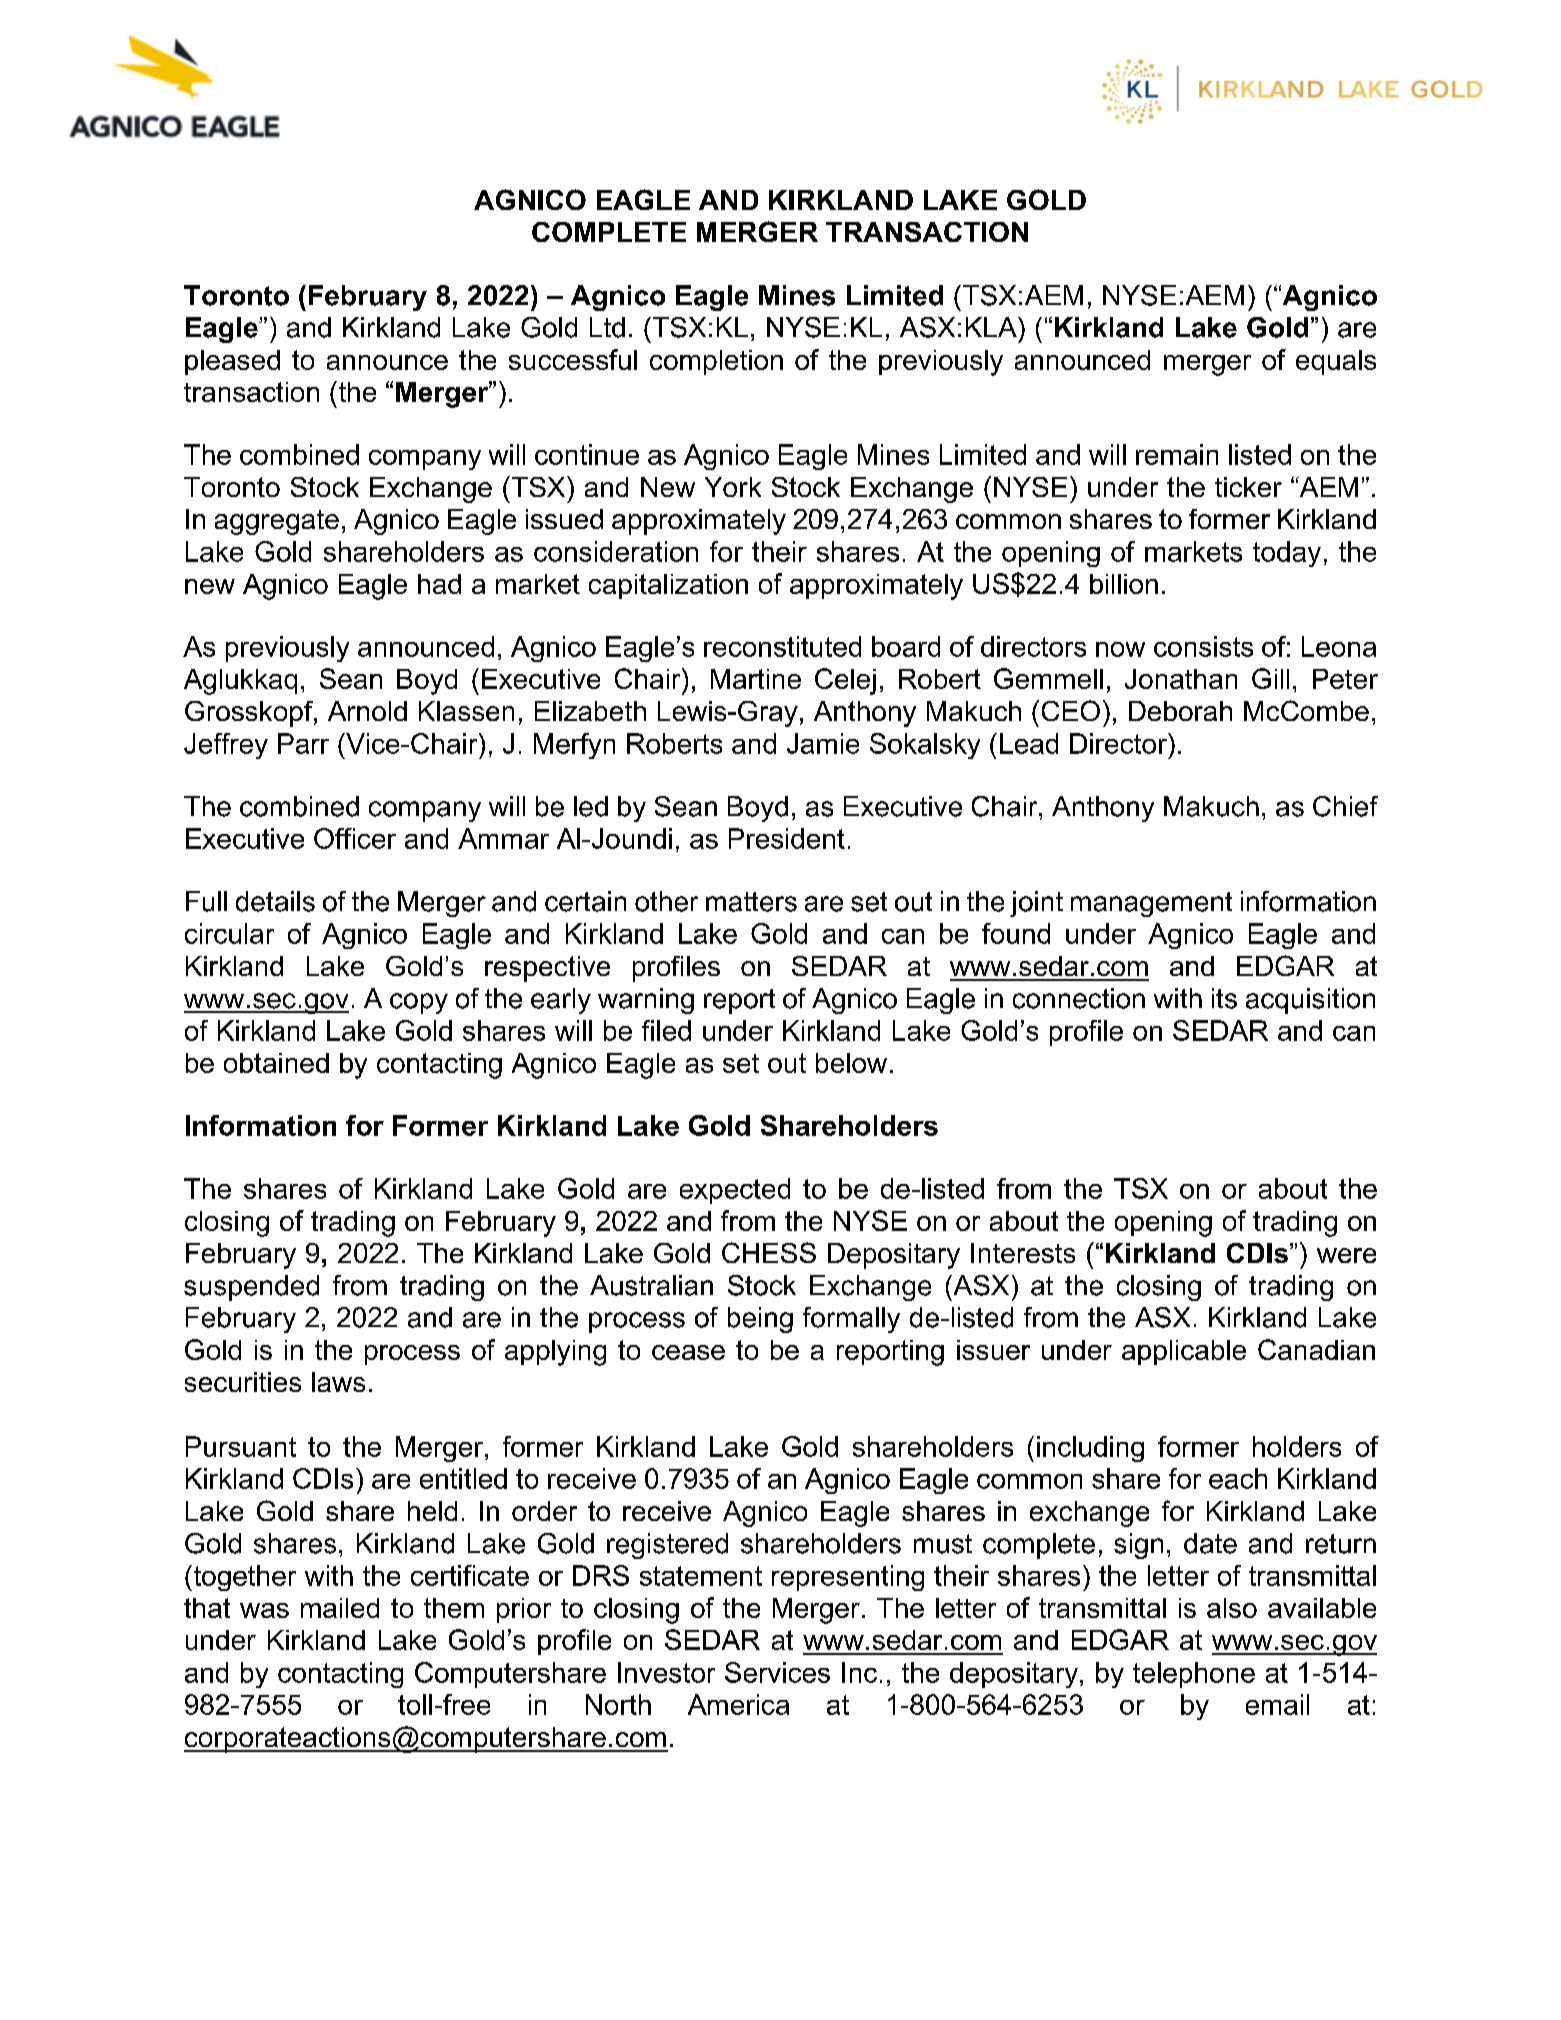 This page has height=2020, width=1561. I want to click on America, so click(738, 1704).
